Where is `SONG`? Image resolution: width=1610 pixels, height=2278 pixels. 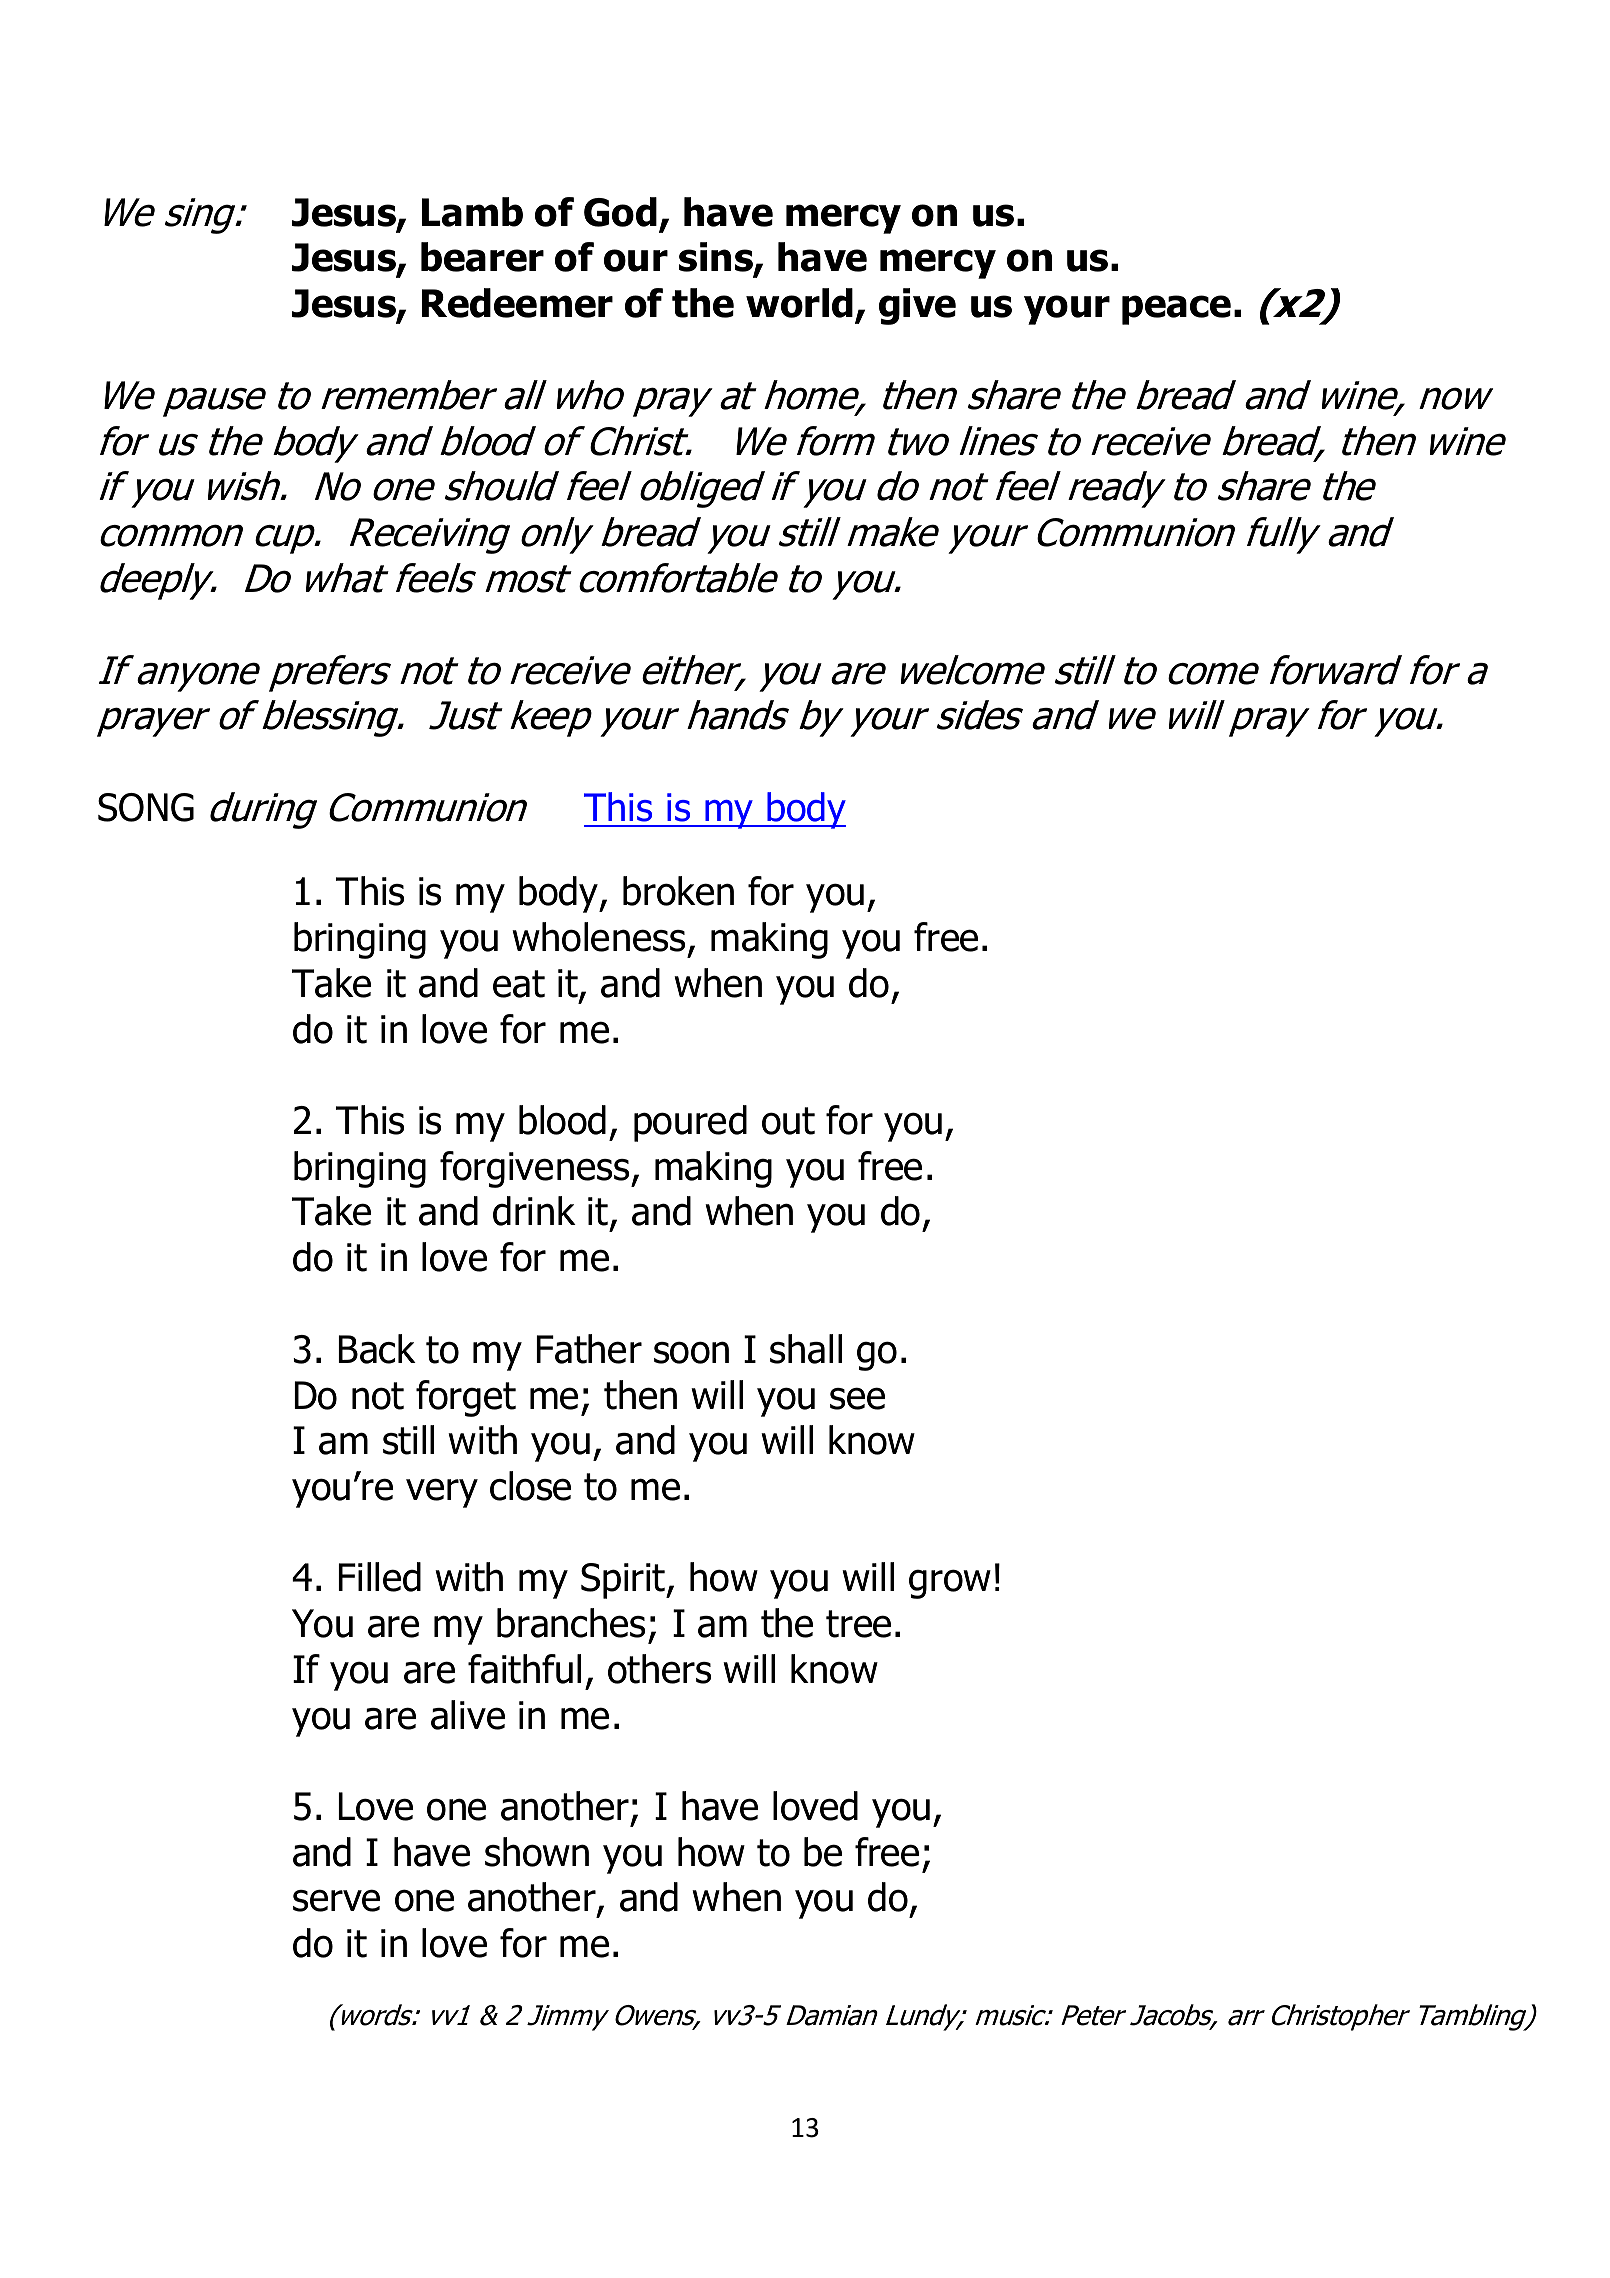 SONG is located at coordinates (146, 807).
